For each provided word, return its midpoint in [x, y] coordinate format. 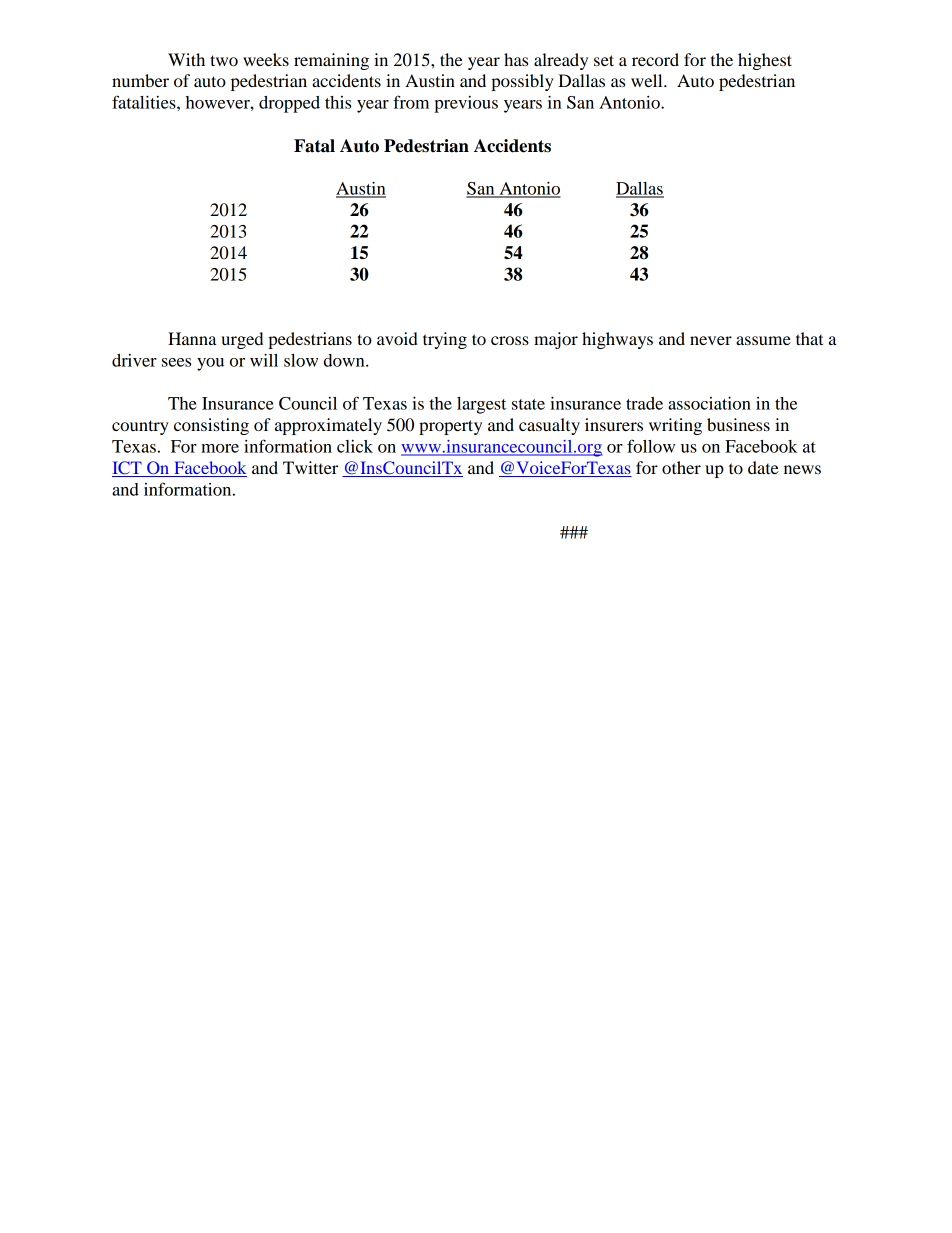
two [224, 60]
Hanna [192, 338]
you [210, 364]
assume [763, 340]
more [220, 448]
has [516, 59]
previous [466, 104]
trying [445, 340]
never [711, 340]
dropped [289, 104]
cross [510, 340]
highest [765, 61]
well [648, 80]
